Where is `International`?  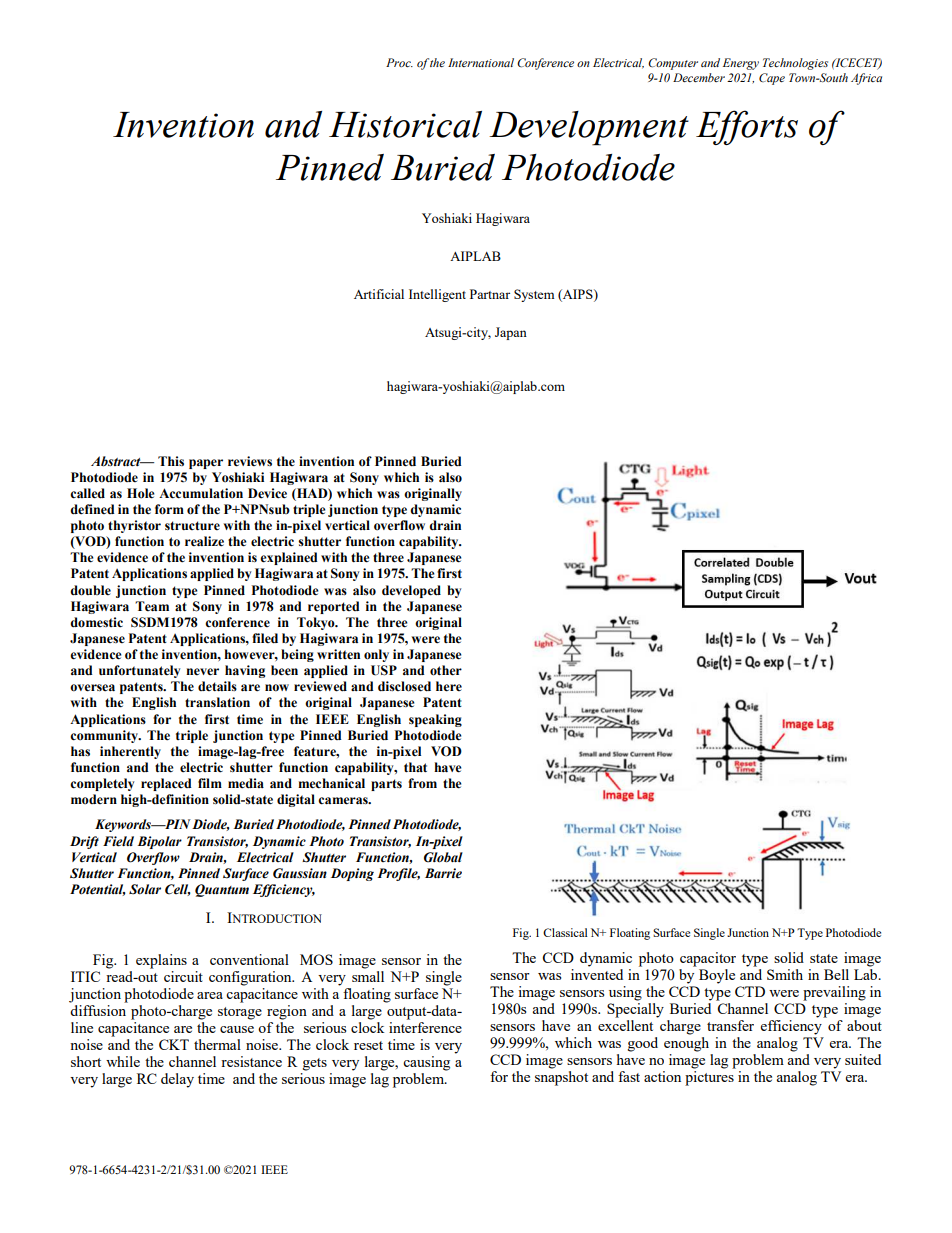
International is located at coordinates (481, 62).
